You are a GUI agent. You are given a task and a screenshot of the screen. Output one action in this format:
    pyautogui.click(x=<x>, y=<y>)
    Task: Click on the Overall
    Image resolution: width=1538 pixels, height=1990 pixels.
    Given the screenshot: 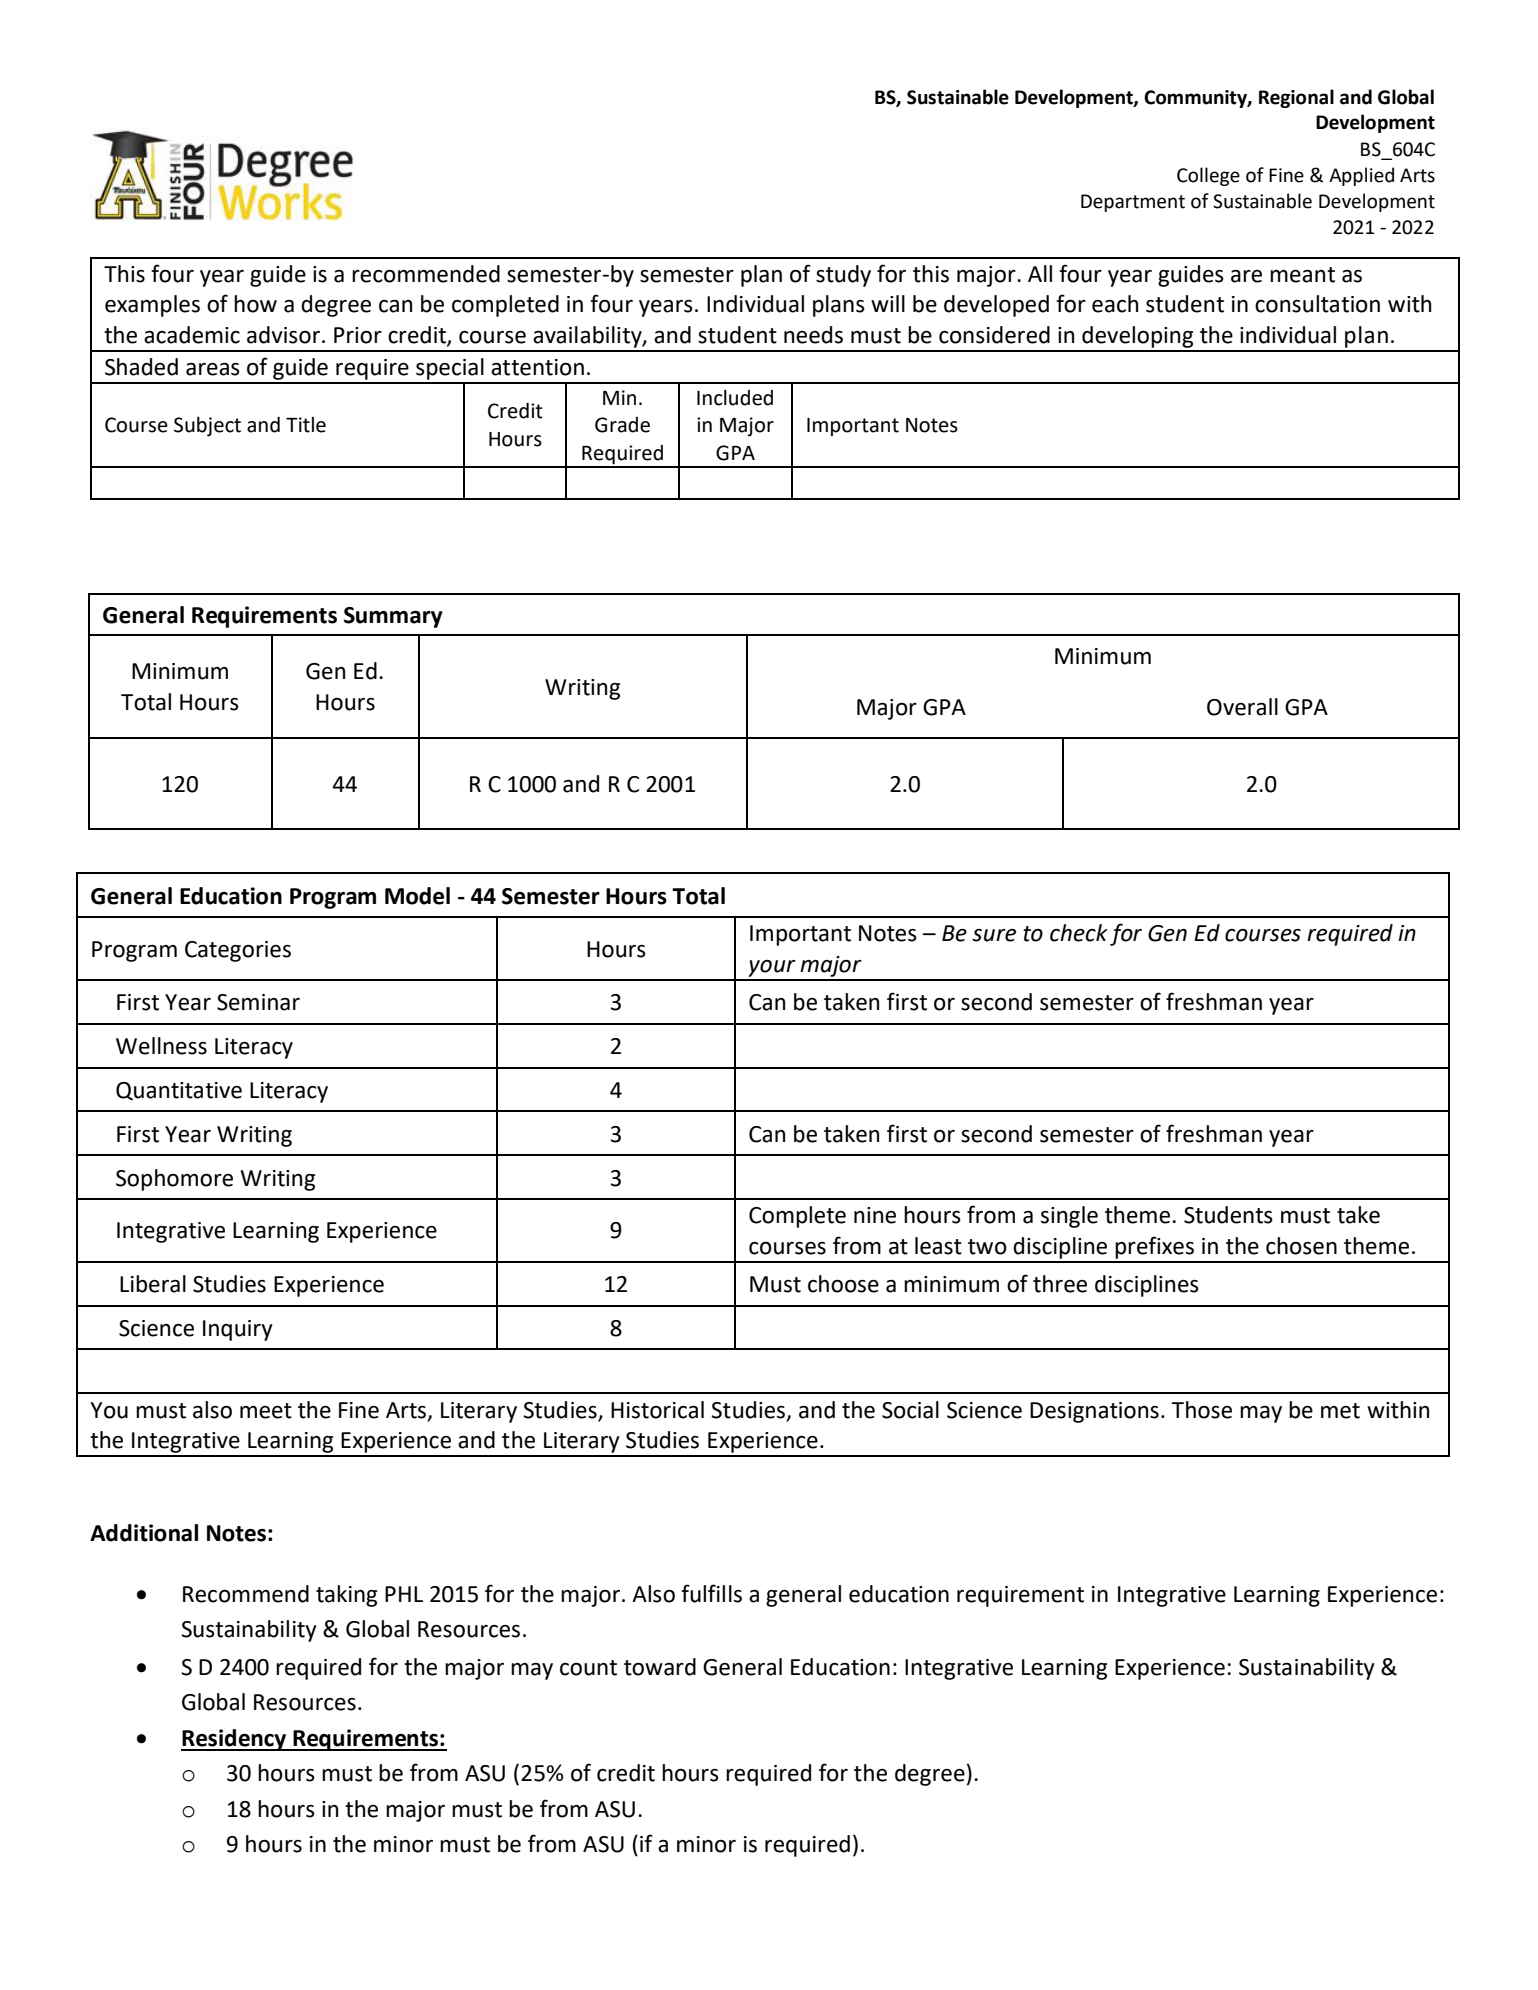 What is the action you would take?
    pyautogui.click(x=1242, y=707)
